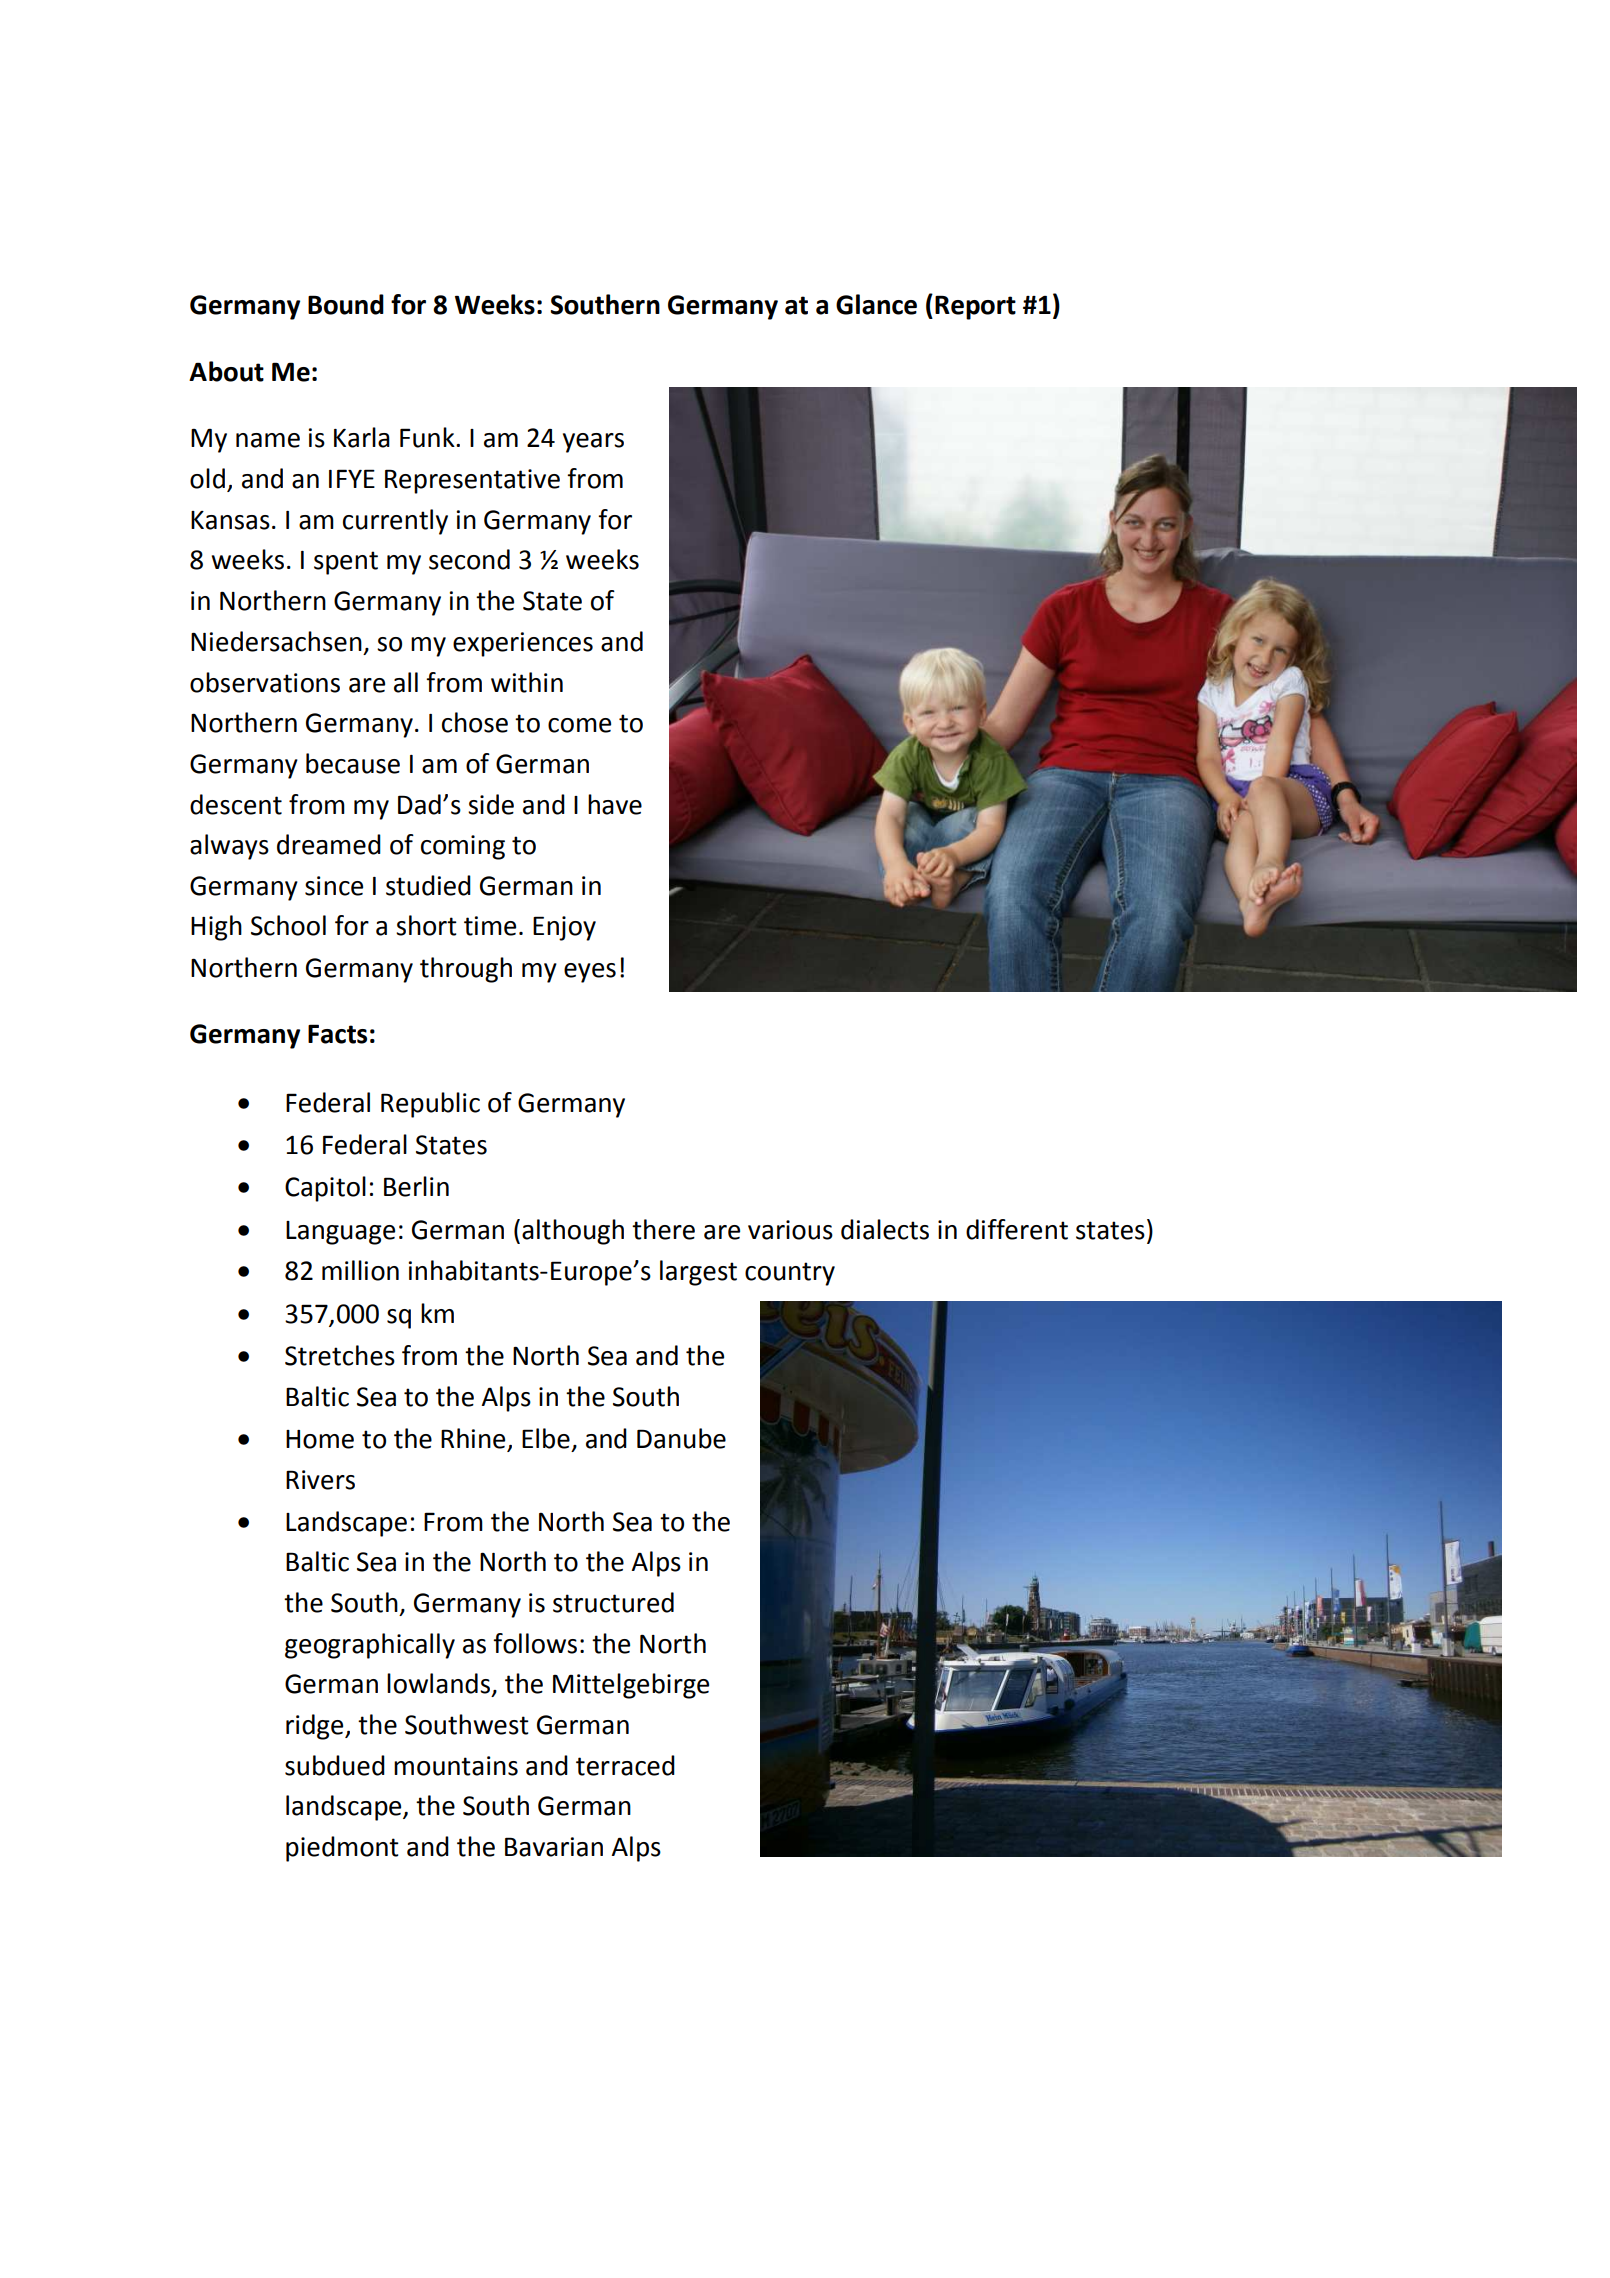 The width and height of the screenshot is (1610, 2278). What do you see at coordinates (885, 1229) in the screenshot?
I see `dialects` at bounding box center [885, 1229].
